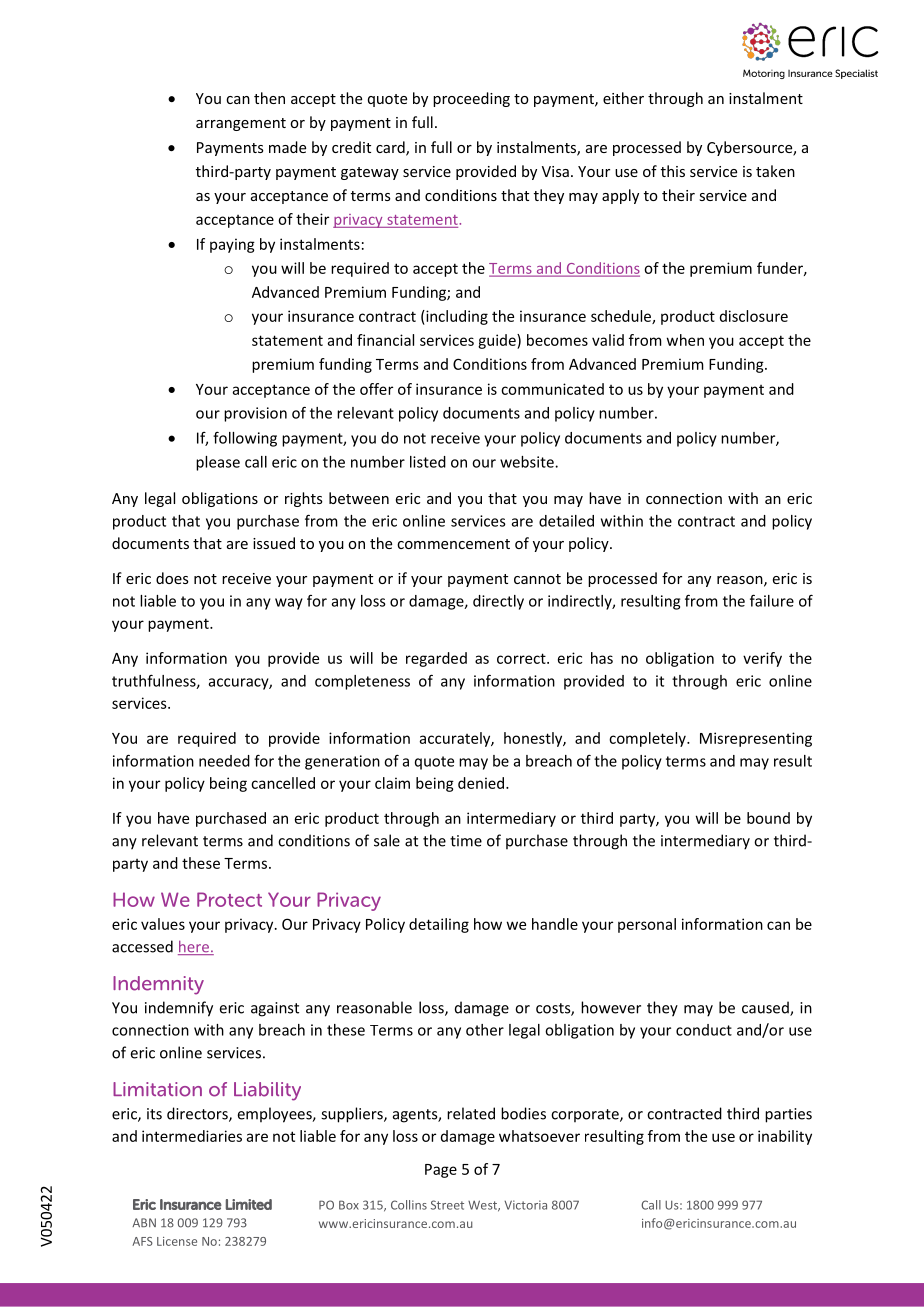  Describe the element at coordinates (647, 925) in the screenshot. I see `personal` at that location.
